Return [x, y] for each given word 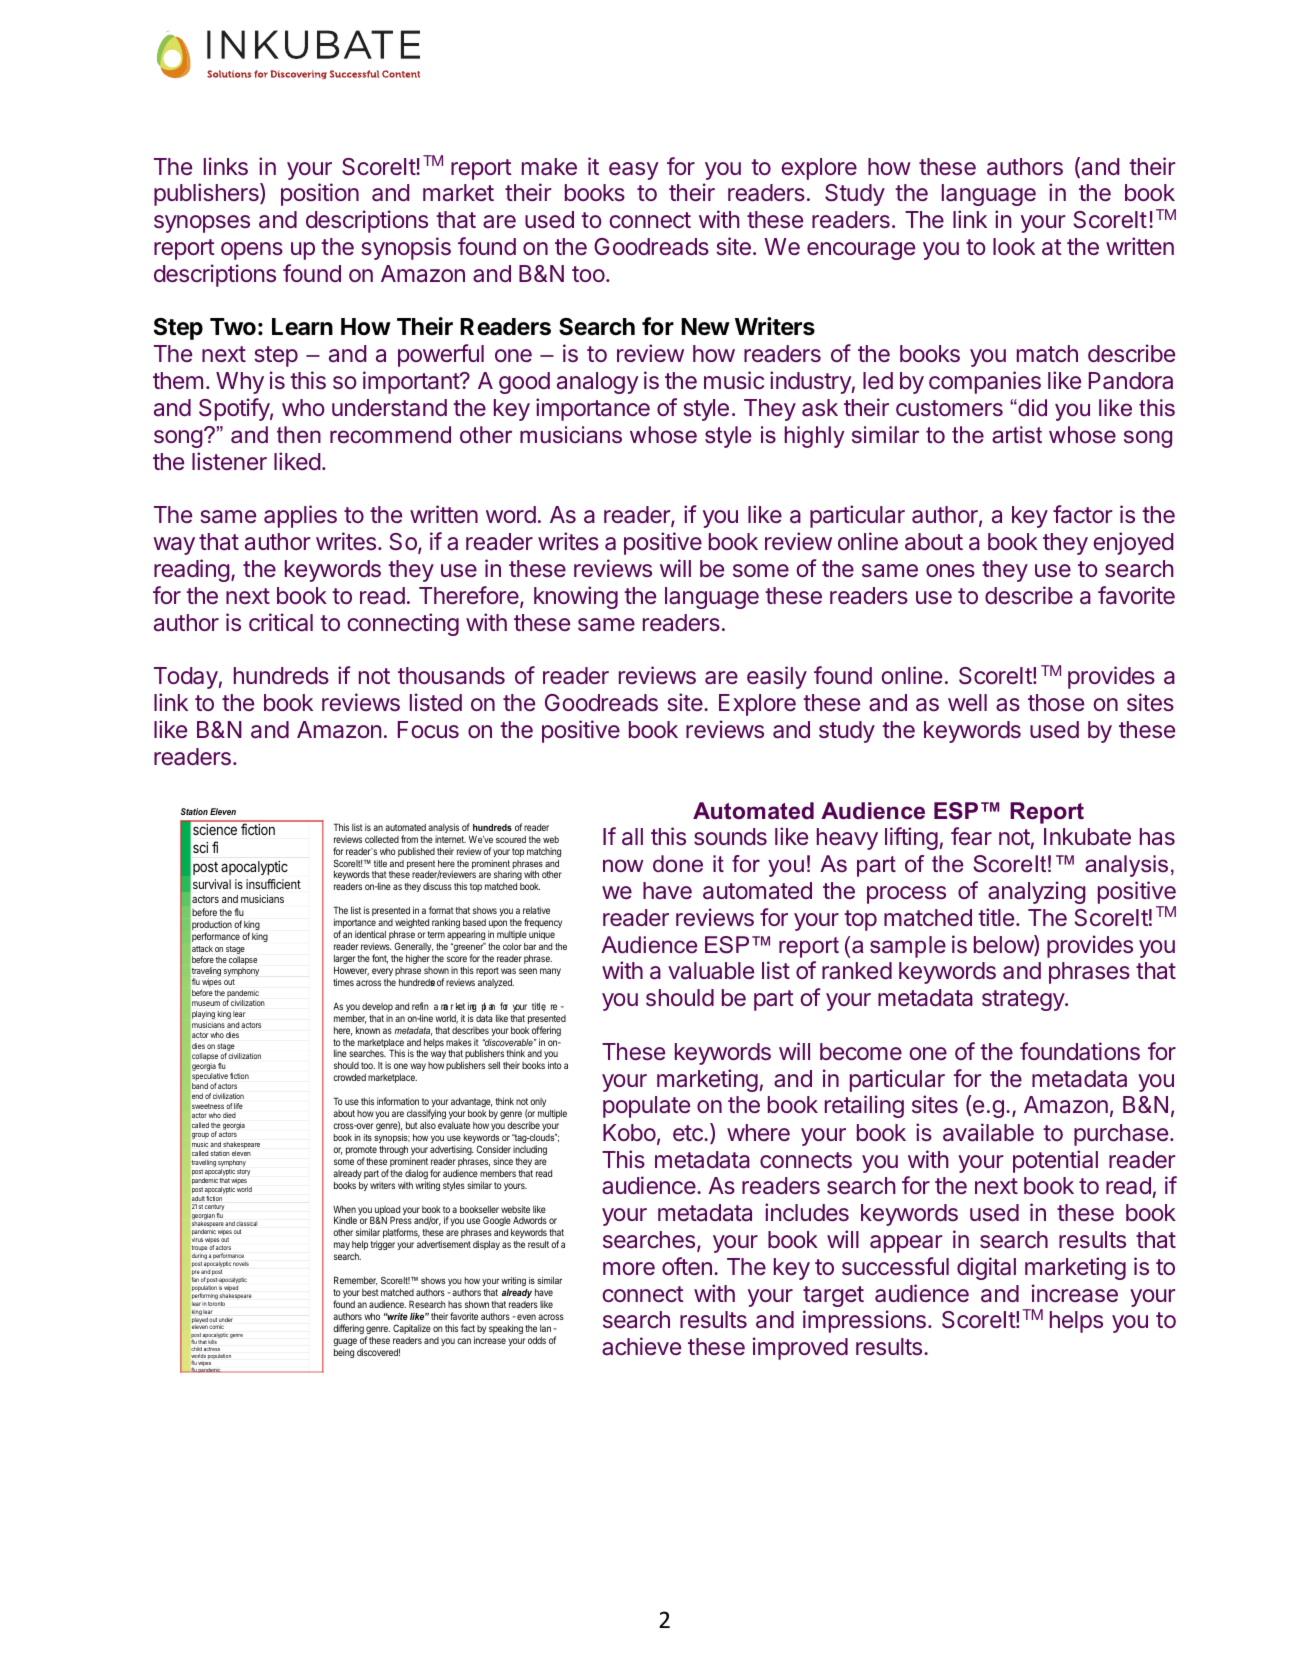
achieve [641, 1346]
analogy [598, 383]
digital [986, 1268]
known [368, 1030]
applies [300, 516]
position [320, 194]
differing [348, 1329]
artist [1017, 435]
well [967, 702]
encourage [861, 251]
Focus [428, 729]
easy [634, 171]
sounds [730, 836]
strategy [1024, 1000]
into [555, 1065]
